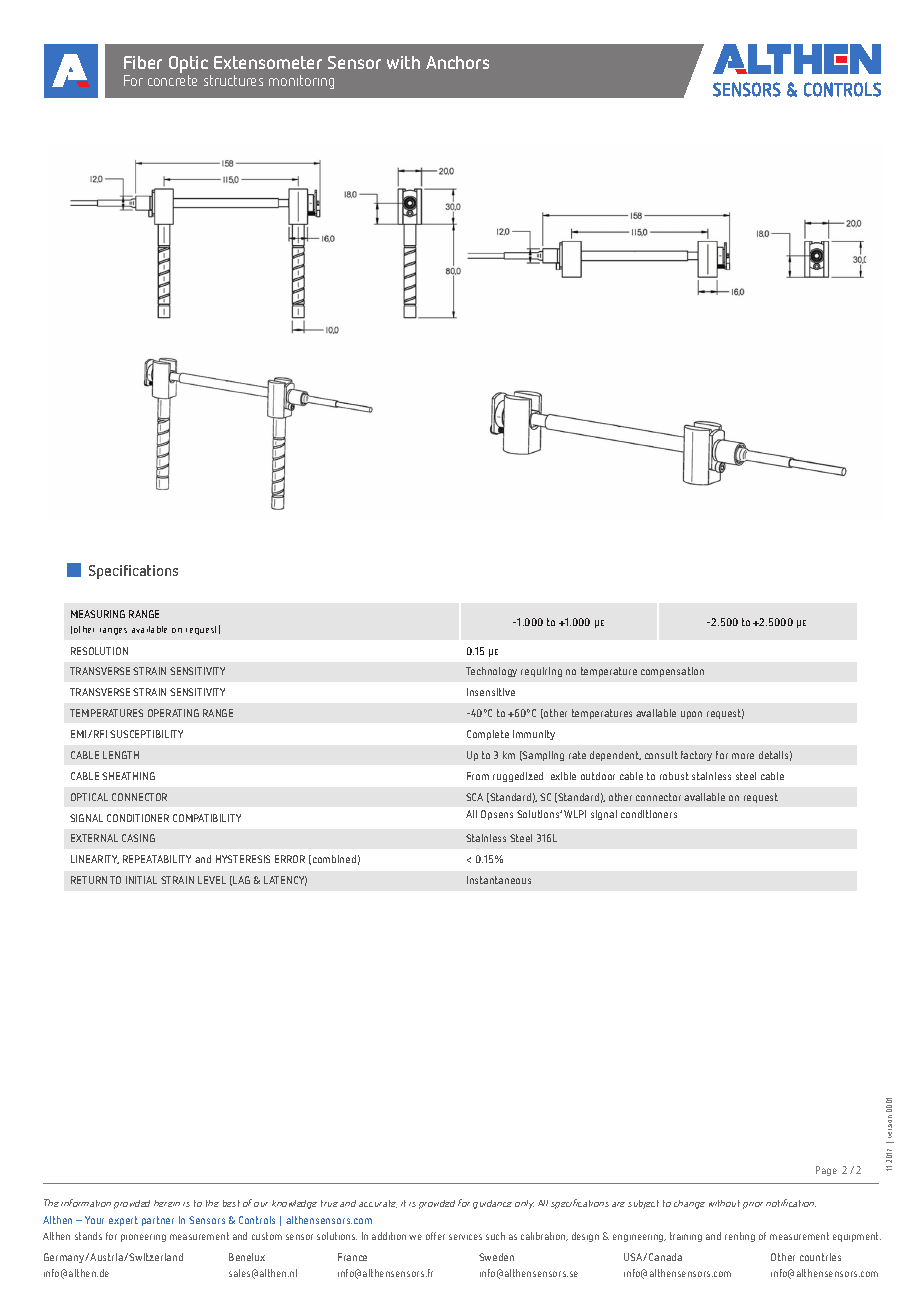 Image resolution: width=924 pixels, height=1308 pixels. I want to click on prior, so click(753, 1205).
